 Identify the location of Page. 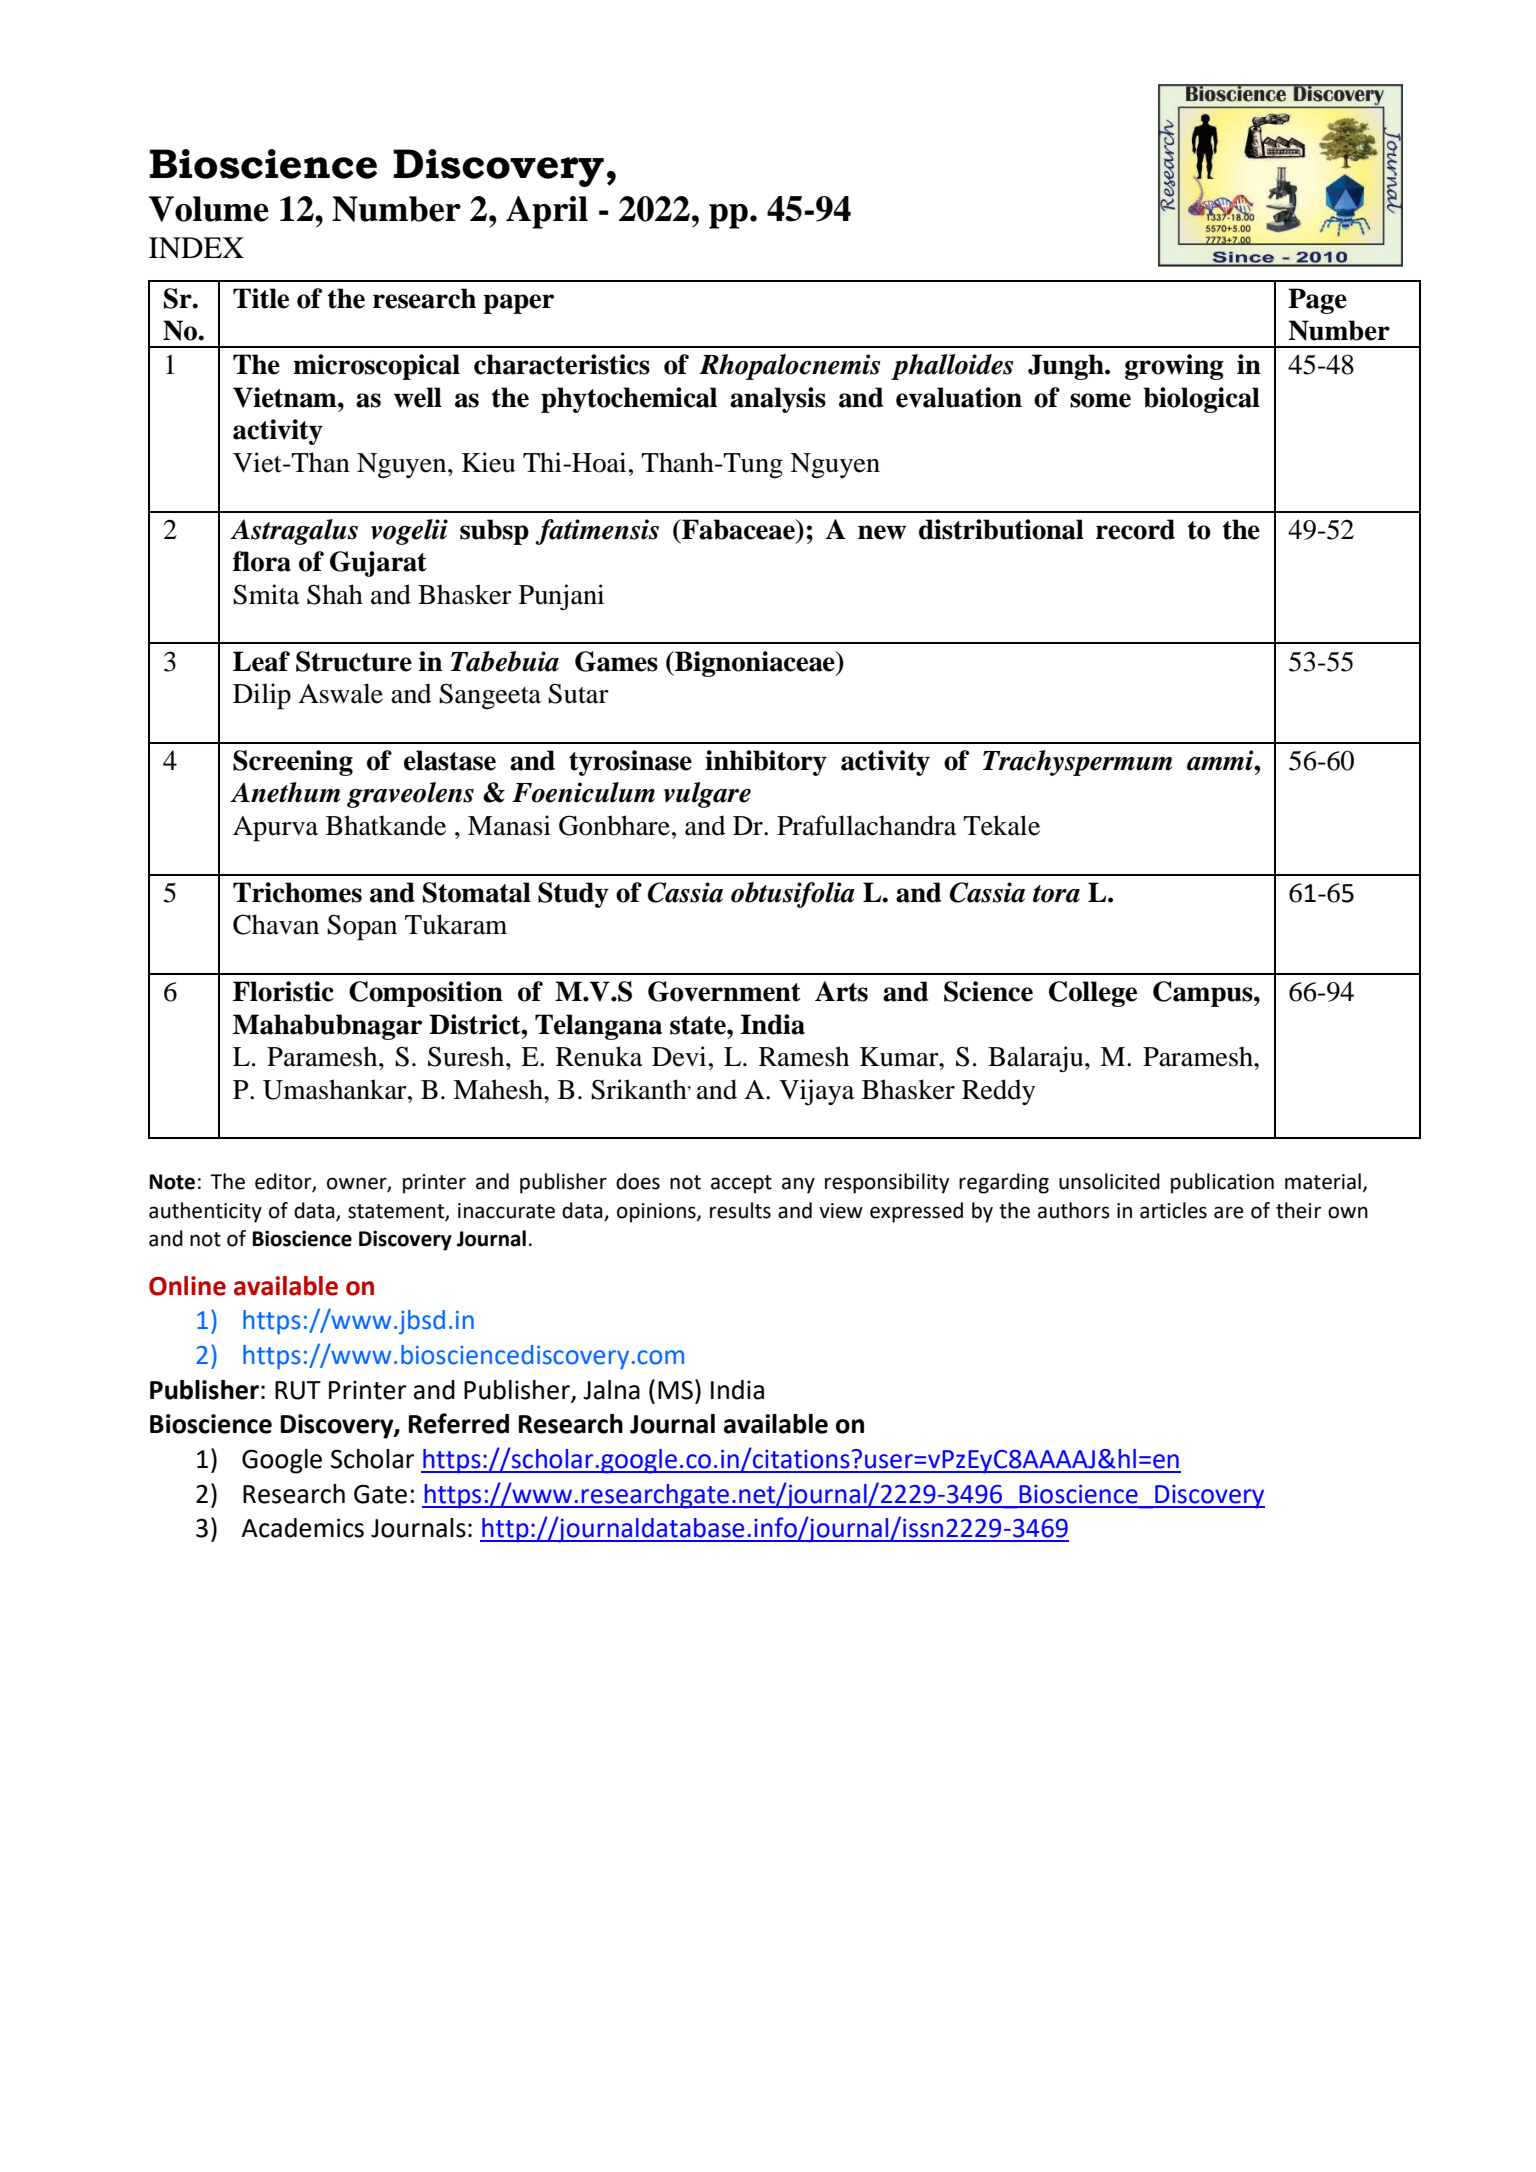
(1317, 301).
